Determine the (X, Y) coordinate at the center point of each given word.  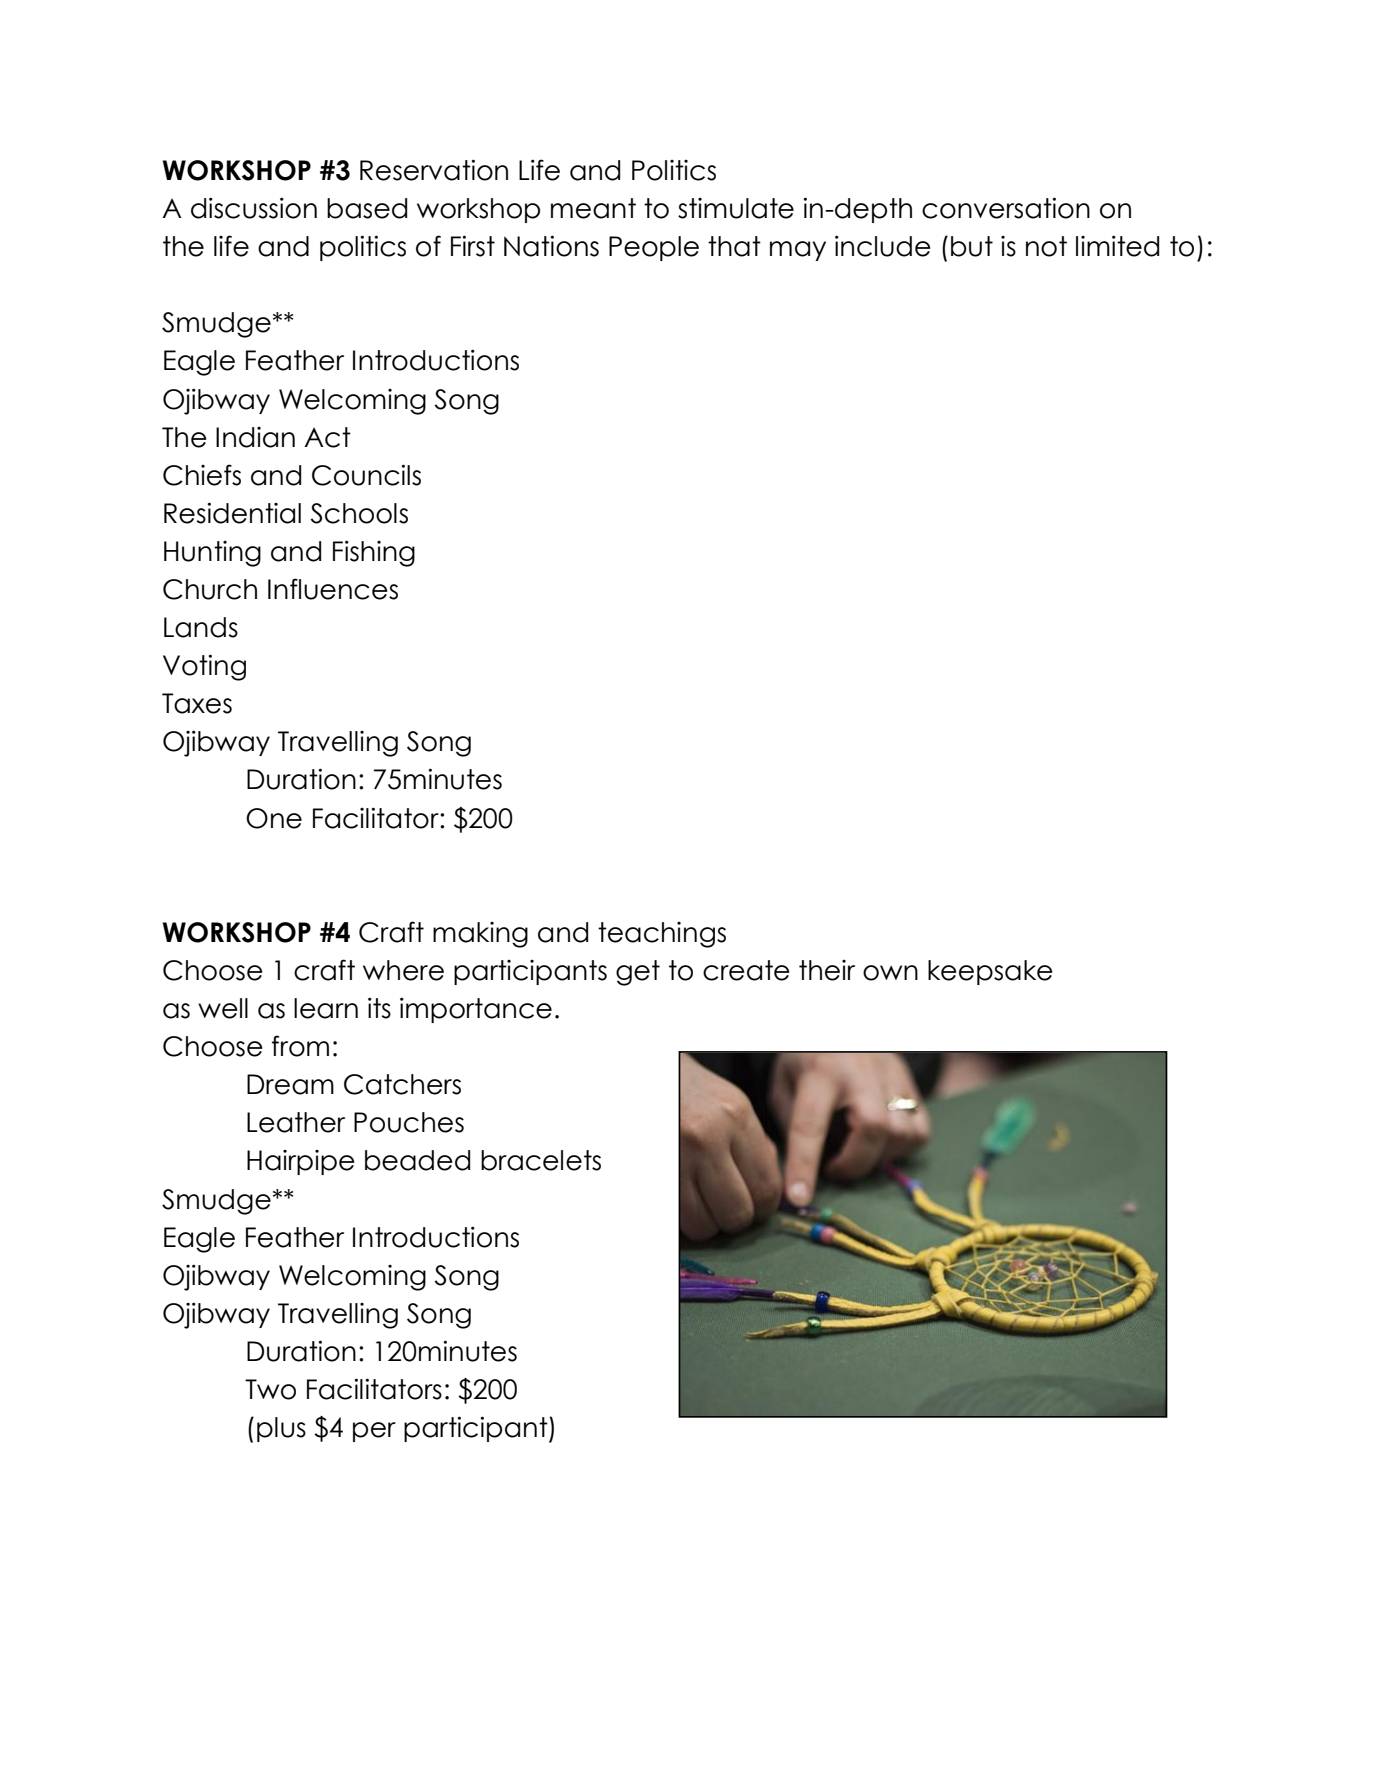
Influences (333, 589)
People (654, 248)
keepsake (990, 972)
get (638, 973)
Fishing (374, 553)
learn (326, 1008)
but (972, 246)
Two (270, 1389)
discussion (254, 208)
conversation (1006, 208)
